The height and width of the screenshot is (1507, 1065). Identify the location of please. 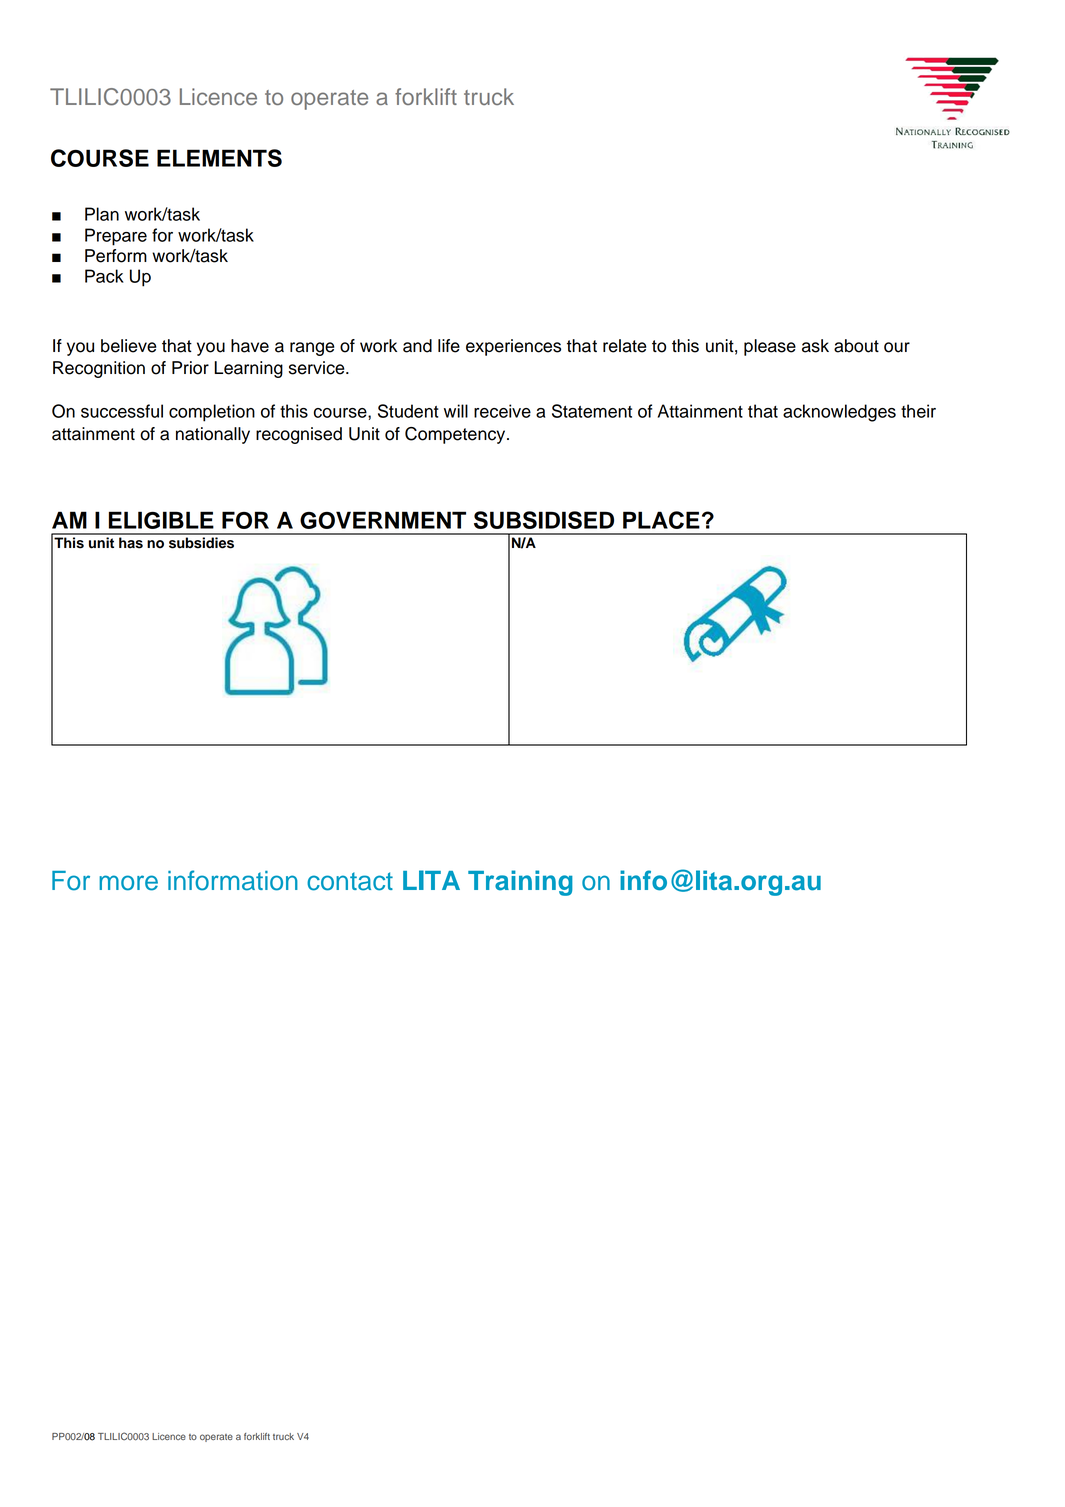
(770, 347).
